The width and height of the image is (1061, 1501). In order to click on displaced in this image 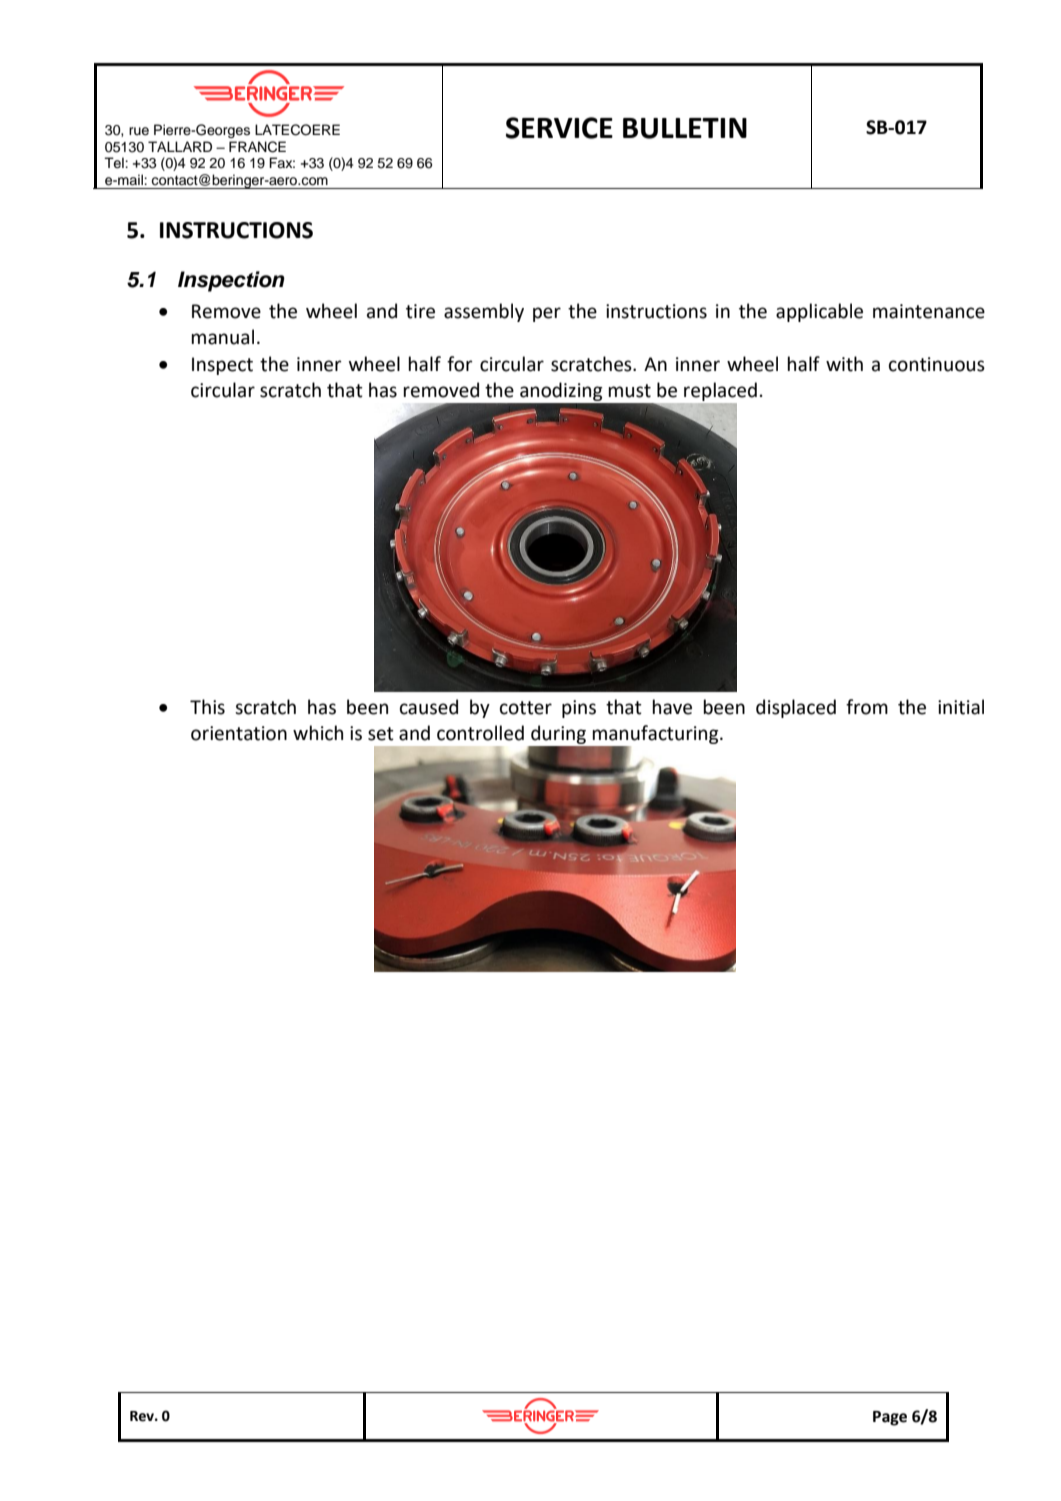, I will do `click(796, 708)`.
